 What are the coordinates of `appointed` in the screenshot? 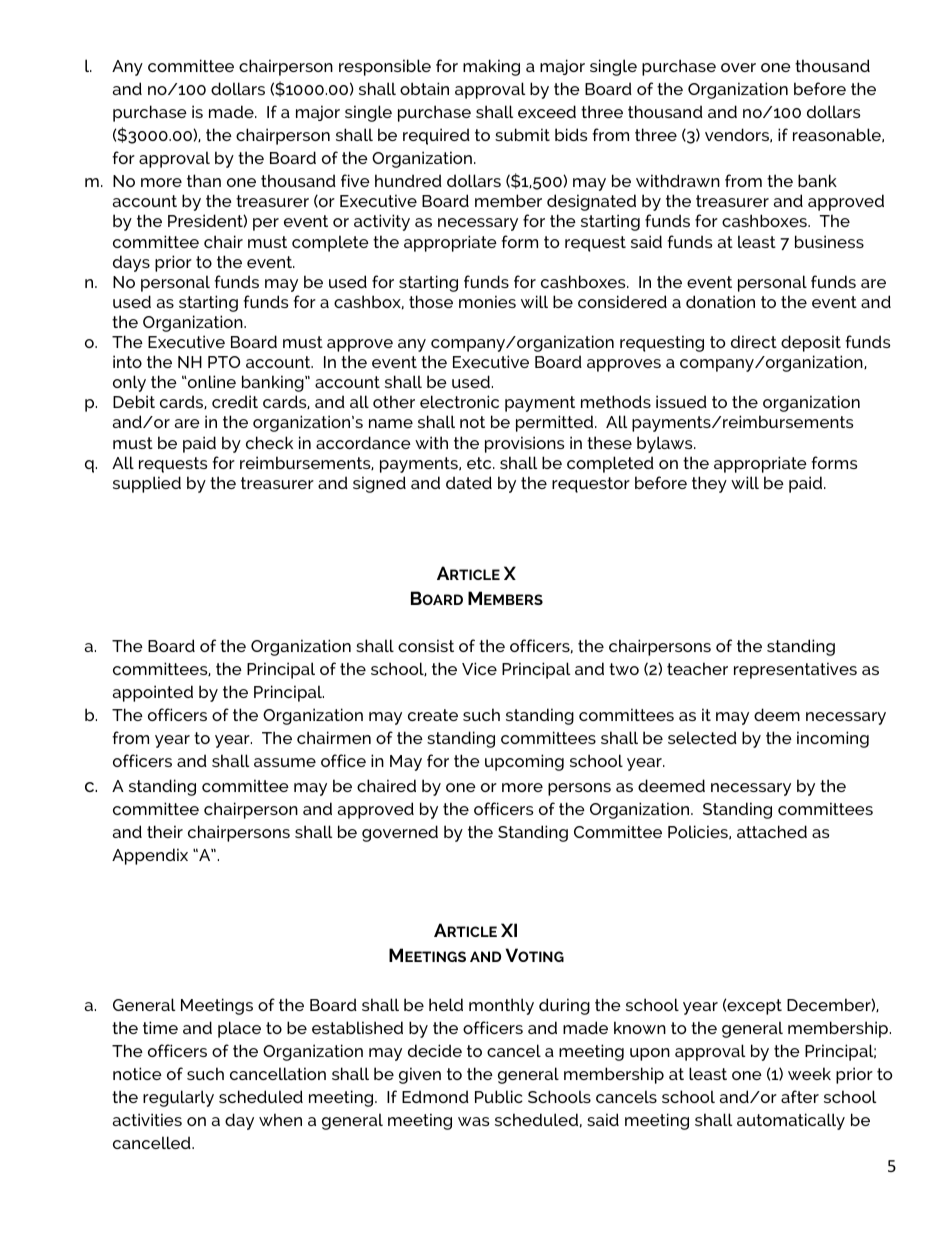 It's located at (153, 693).
